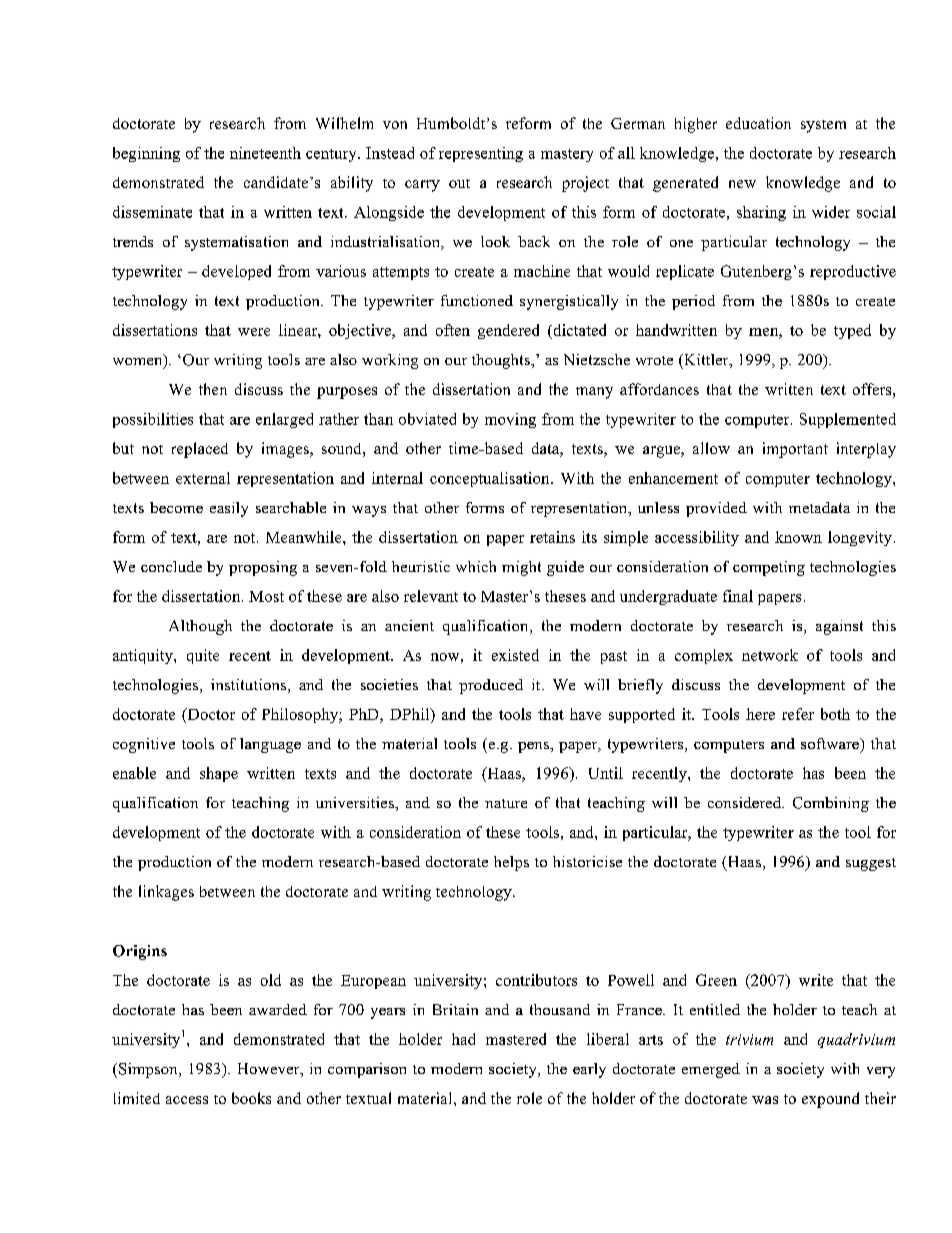 This screenshot has width=952, height=1233. Describe the element at coordinates (758, 123) in the screenshot. I see `education` at that location.
